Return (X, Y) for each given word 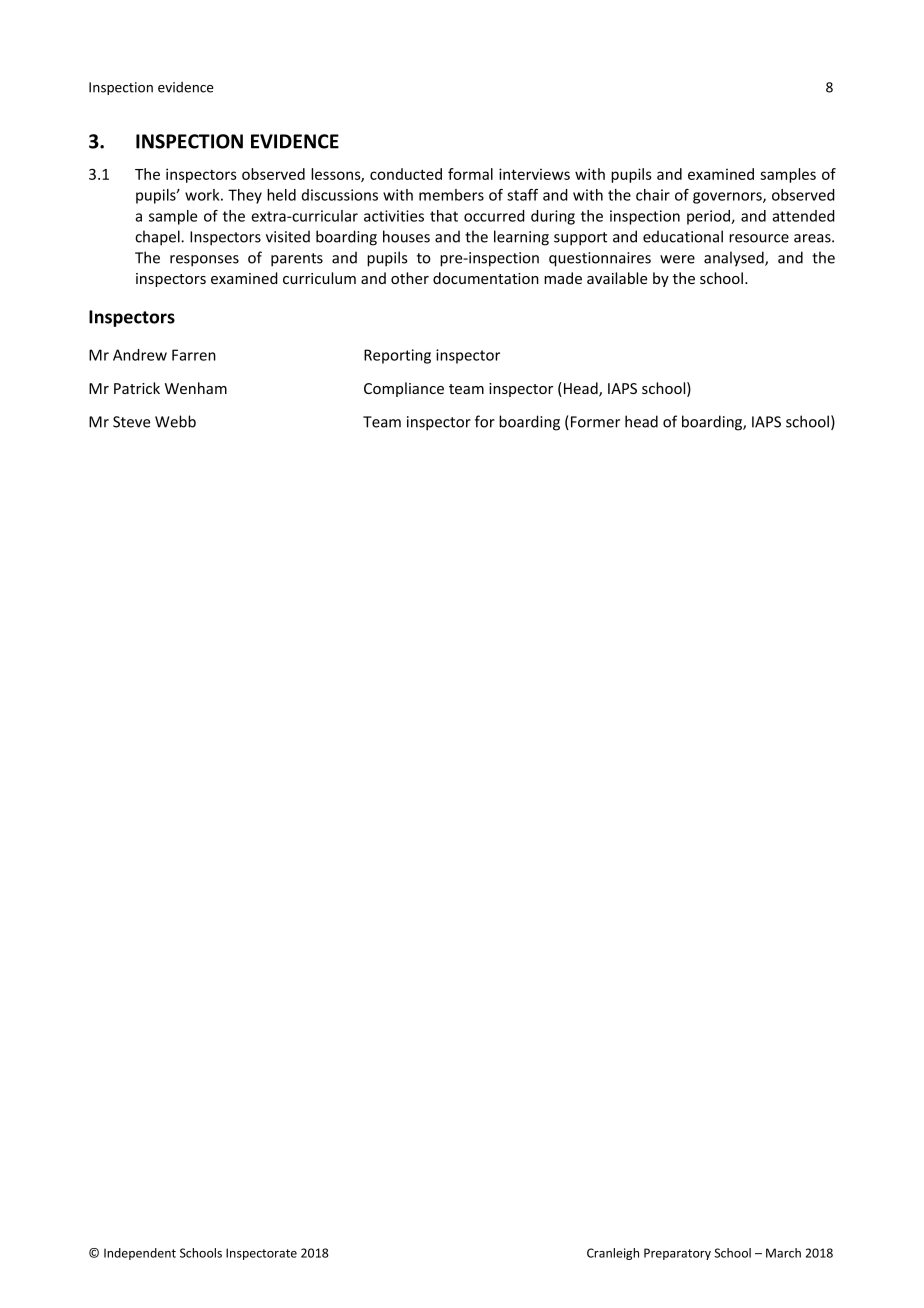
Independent (140, 1254)
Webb (175, 421)
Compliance (404, 389)
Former (595, 422)
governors (728, 198)
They (245, 196)
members (451, 195)
